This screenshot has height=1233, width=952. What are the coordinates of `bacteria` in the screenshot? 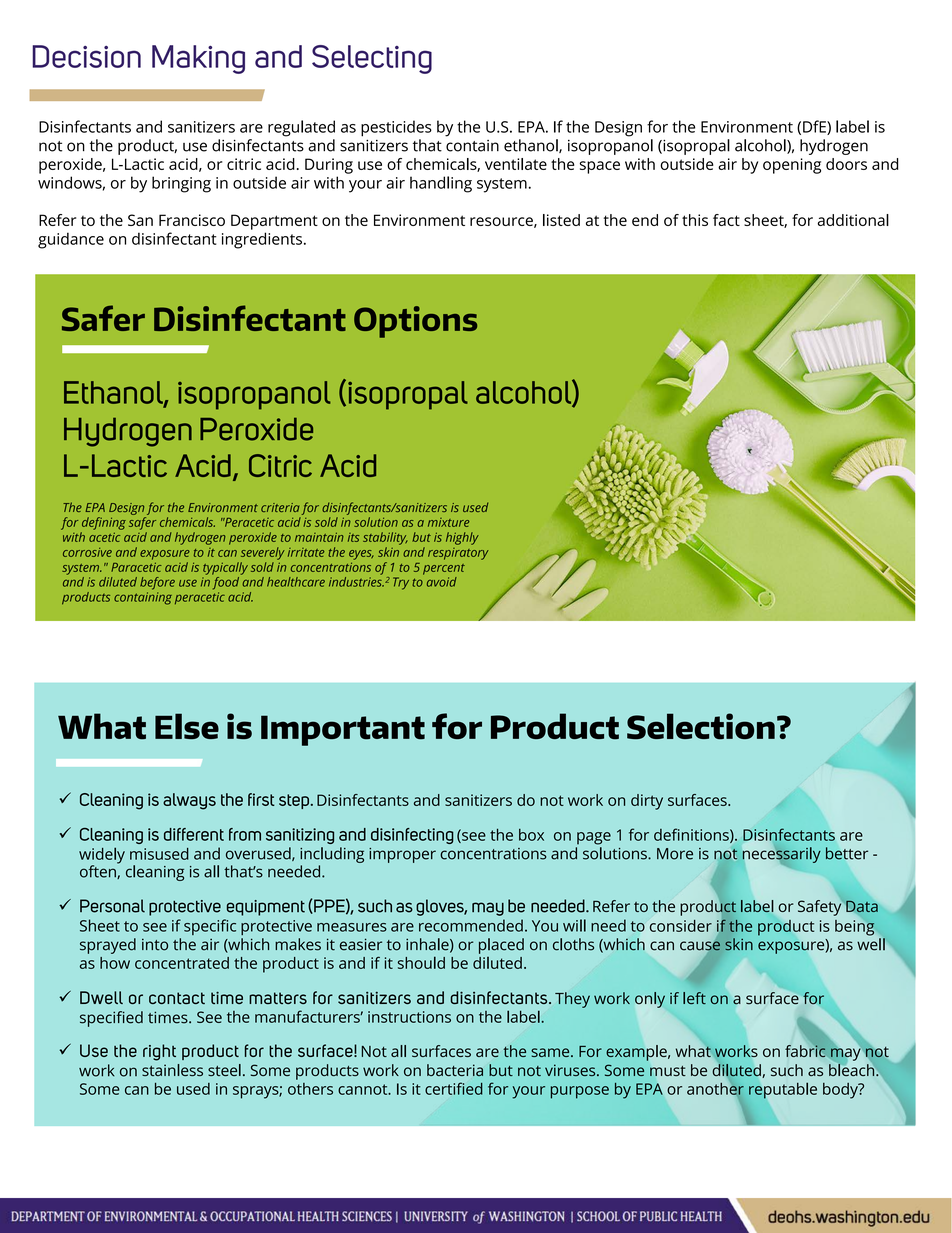 It's located at (455, 1070).
